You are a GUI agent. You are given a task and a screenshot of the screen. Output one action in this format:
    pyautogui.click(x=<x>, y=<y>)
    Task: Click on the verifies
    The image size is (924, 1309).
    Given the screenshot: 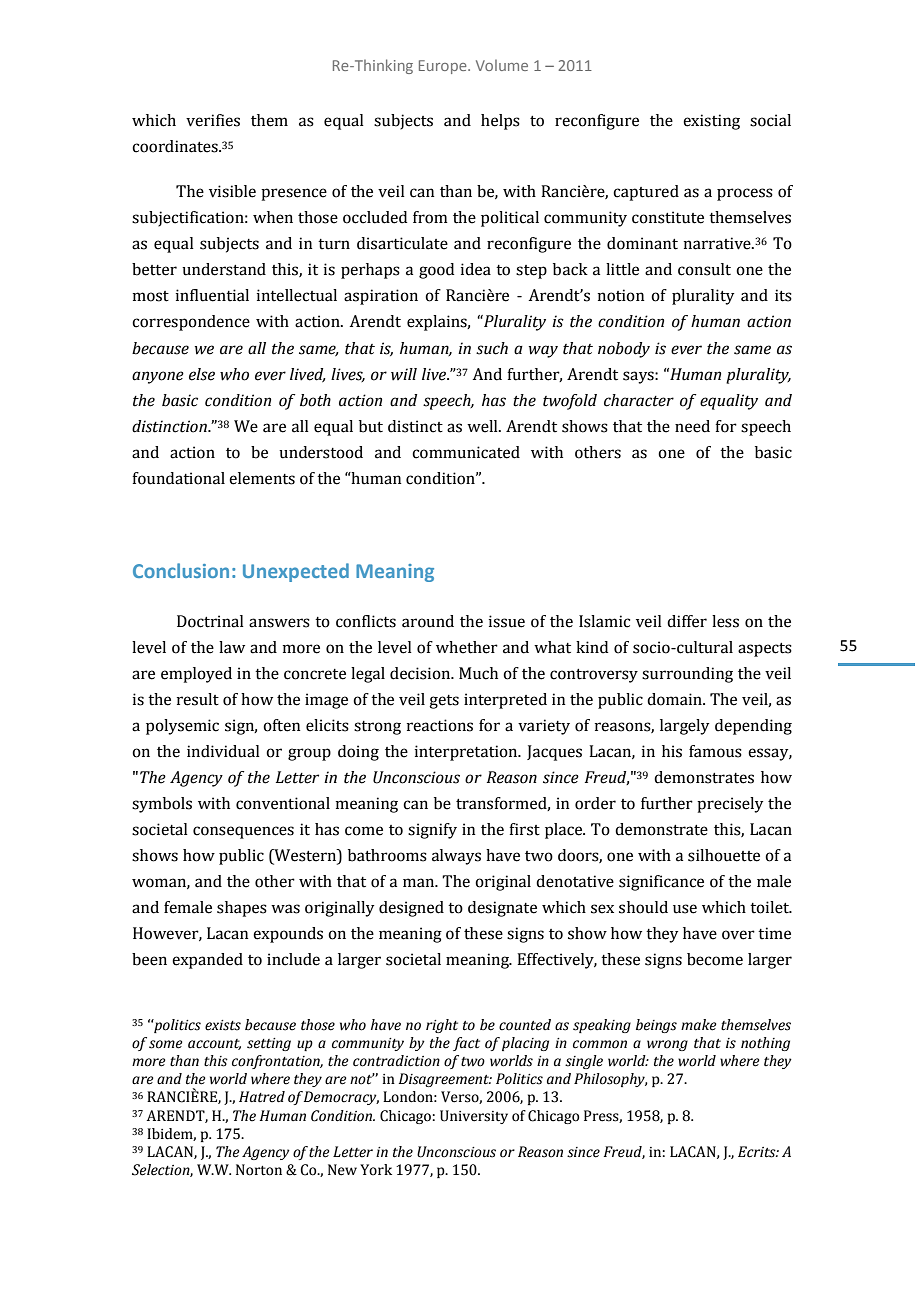 What is the action you would take?
    pyautogui.click(x=213, y=120)
